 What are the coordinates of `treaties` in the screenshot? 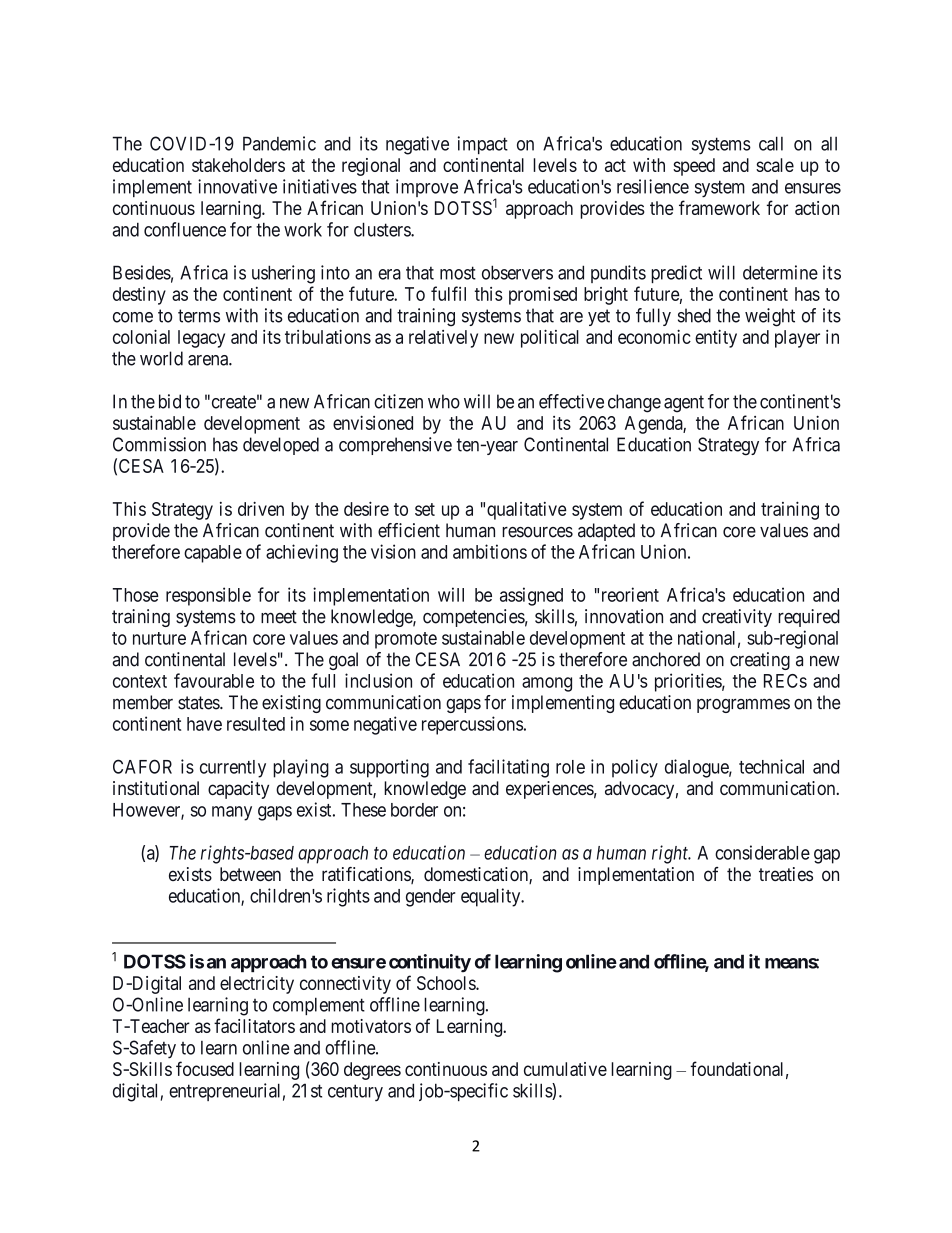 It's located at (786, 874).
